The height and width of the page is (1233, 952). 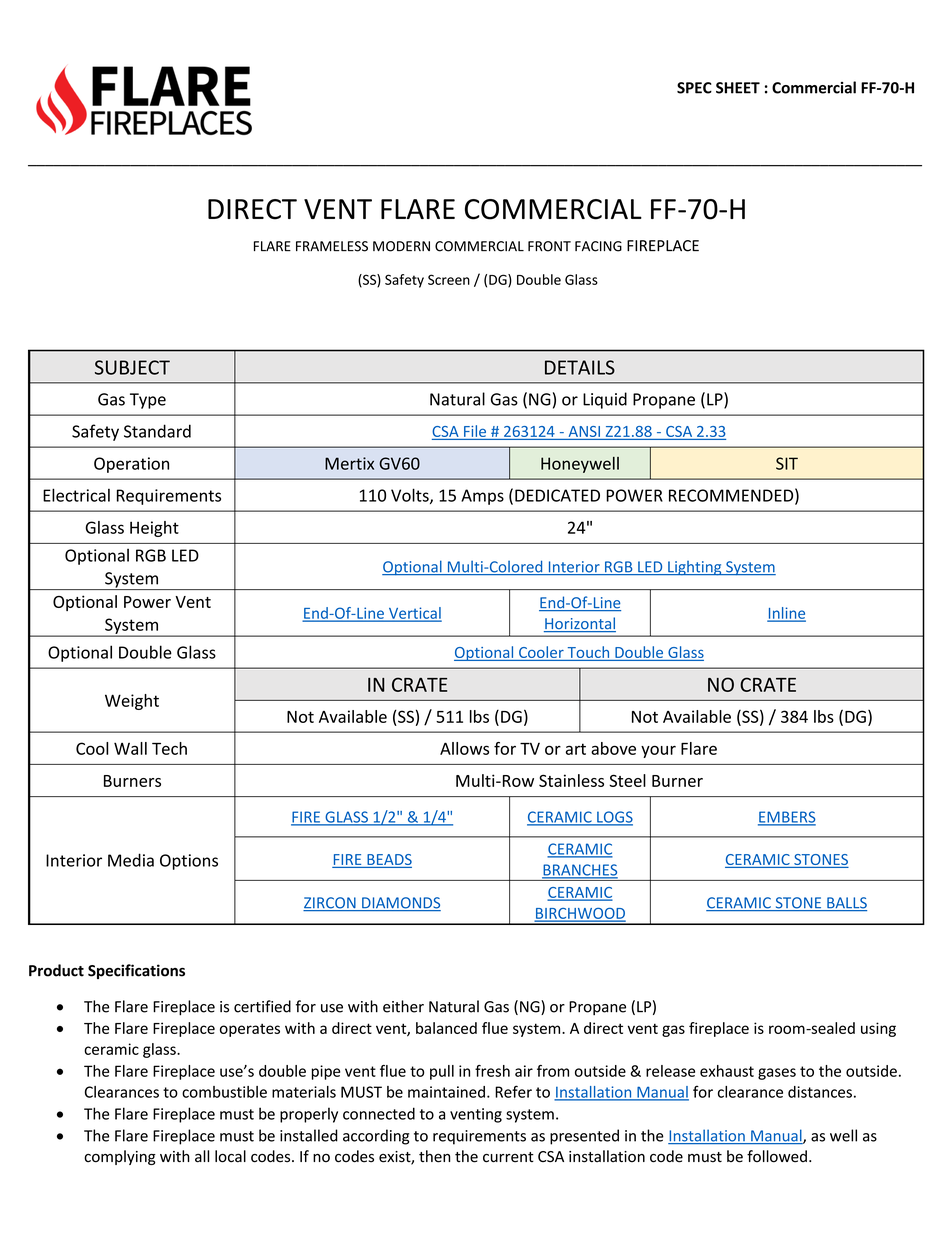 I want to click on BALLS, so click(x=846, y=904).
